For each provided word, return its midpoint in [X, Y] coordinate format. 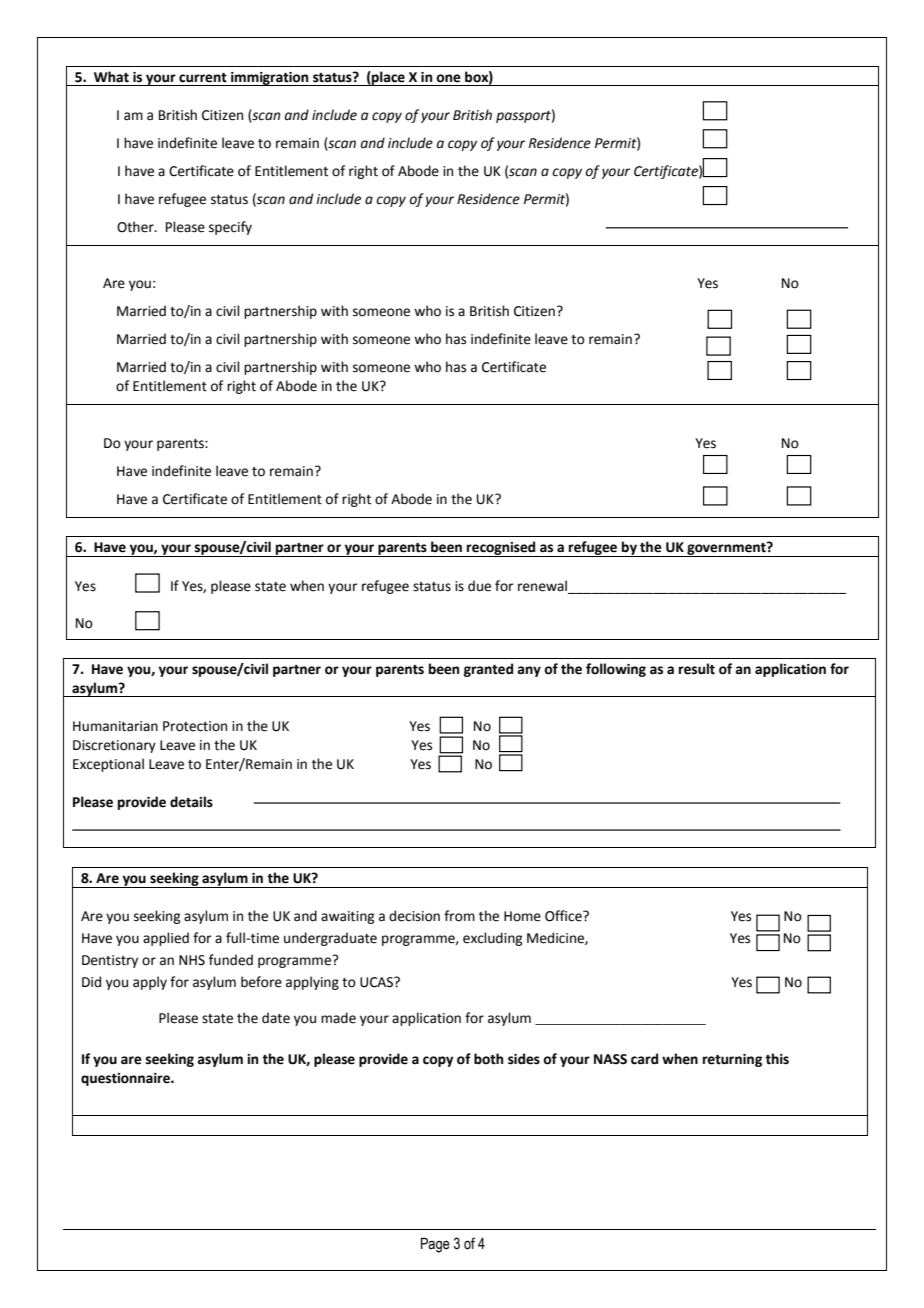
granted [488, 670]
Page [435, 1245]
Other [136, 227]
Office [564, 916]
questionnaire [126, 1079]
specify [230, 228]
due [479, 586]
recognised [501, 549]
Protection [195, 726]
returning [732, 1060]
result [697, 669]
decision [414, 916]
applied [166, 939]
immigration [270, 79]
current [203, 78]
